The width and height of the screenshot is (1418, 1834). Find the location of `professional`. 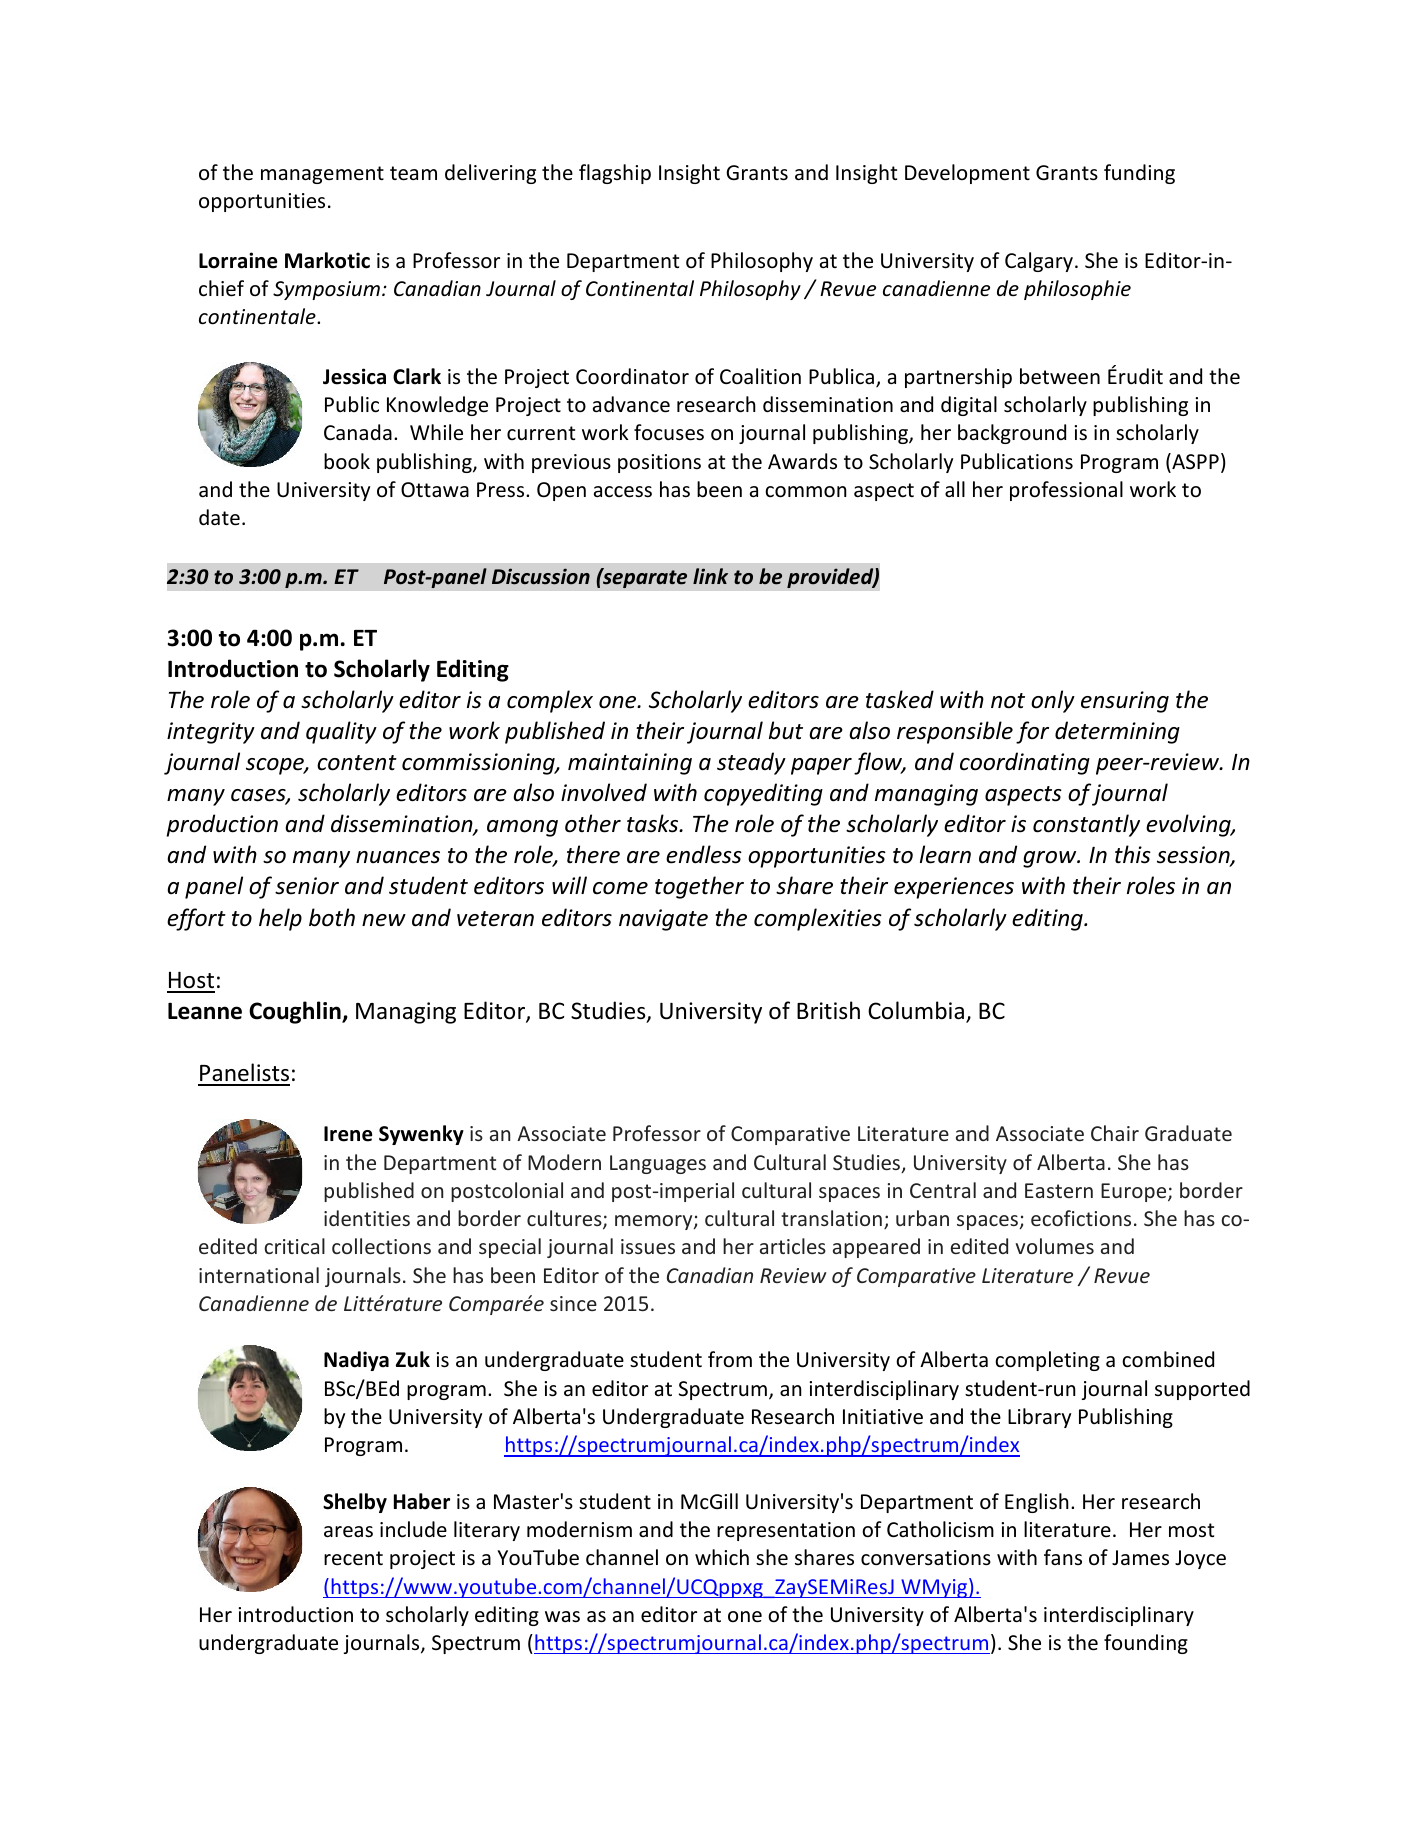

professional is located at coordinates (1066, 491).
